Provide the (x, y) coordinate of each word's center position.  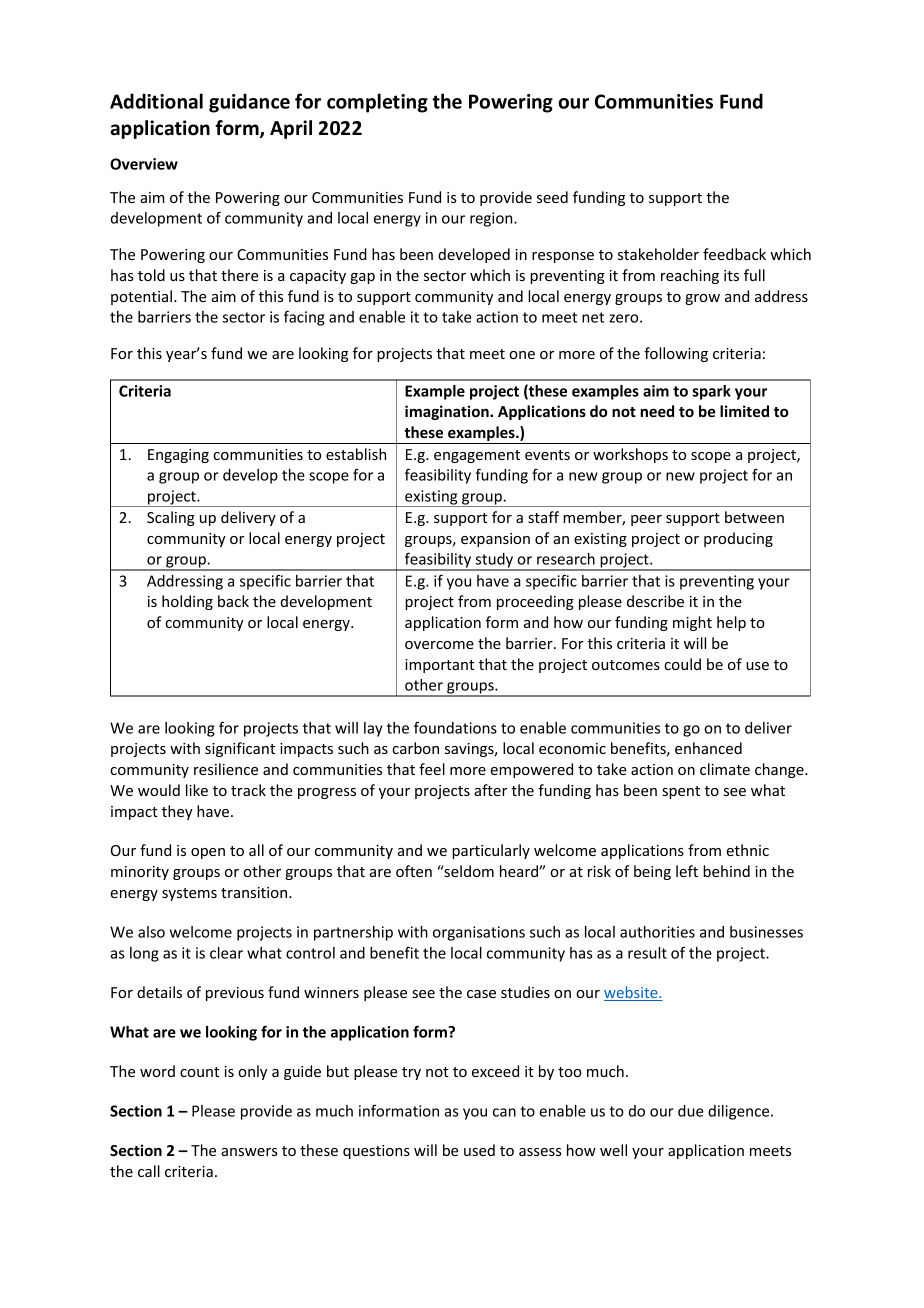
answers (249, 1152)
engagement (477, 456)
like (197, 790)
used (479, 1150)
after (490, 790)
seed (552, 197)
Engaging (178, 456)
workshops (630, 455)
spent (681, 792)
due (690, 1111)
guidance (249, 103)
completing (377, 103)
